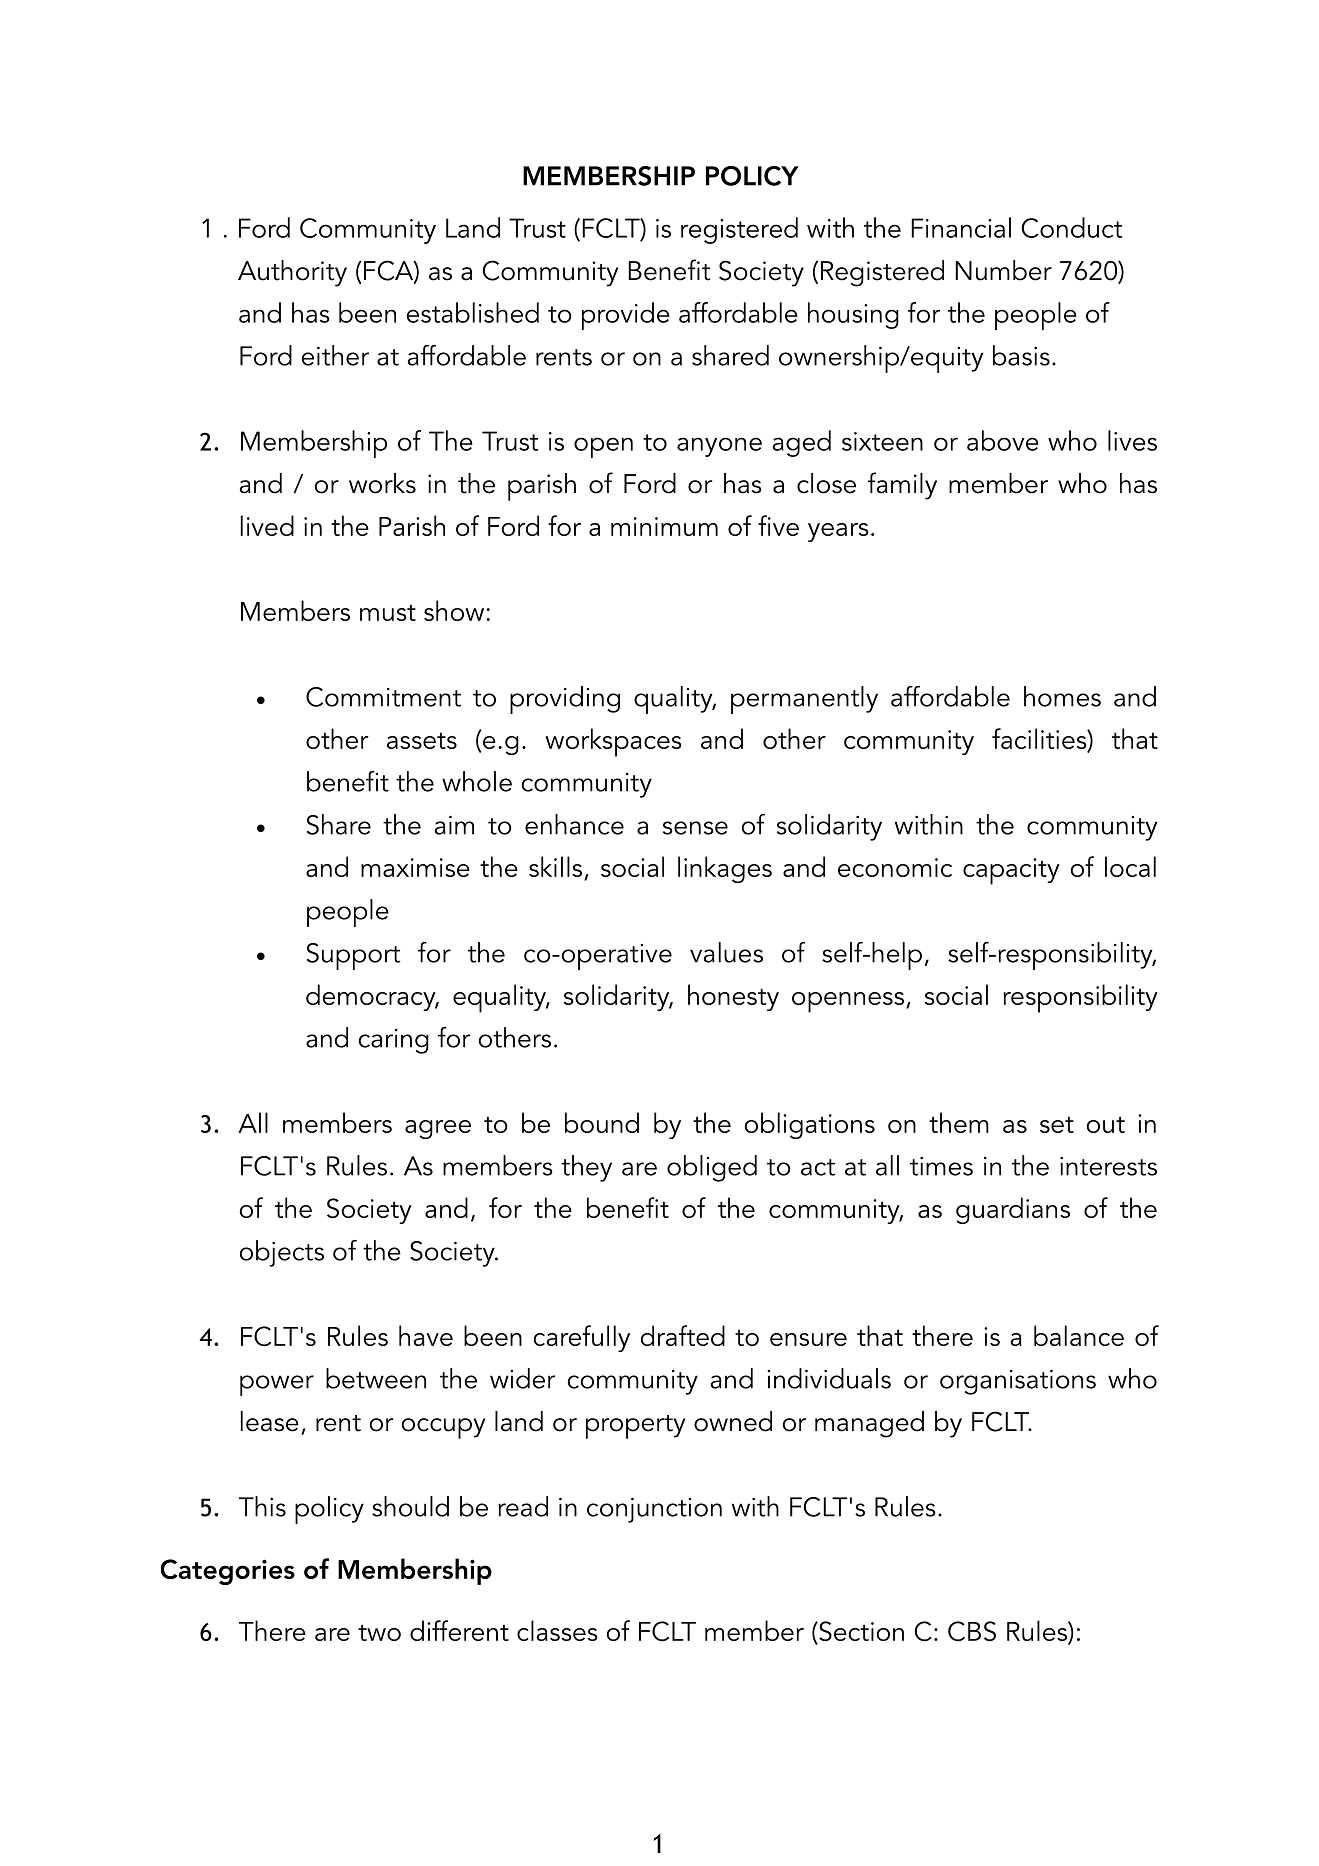 This page has height=1866, width=1319. What do you see at coordinates (1011, 871) in the page?
I see `capacity` at bounding box center [1011, 871].
